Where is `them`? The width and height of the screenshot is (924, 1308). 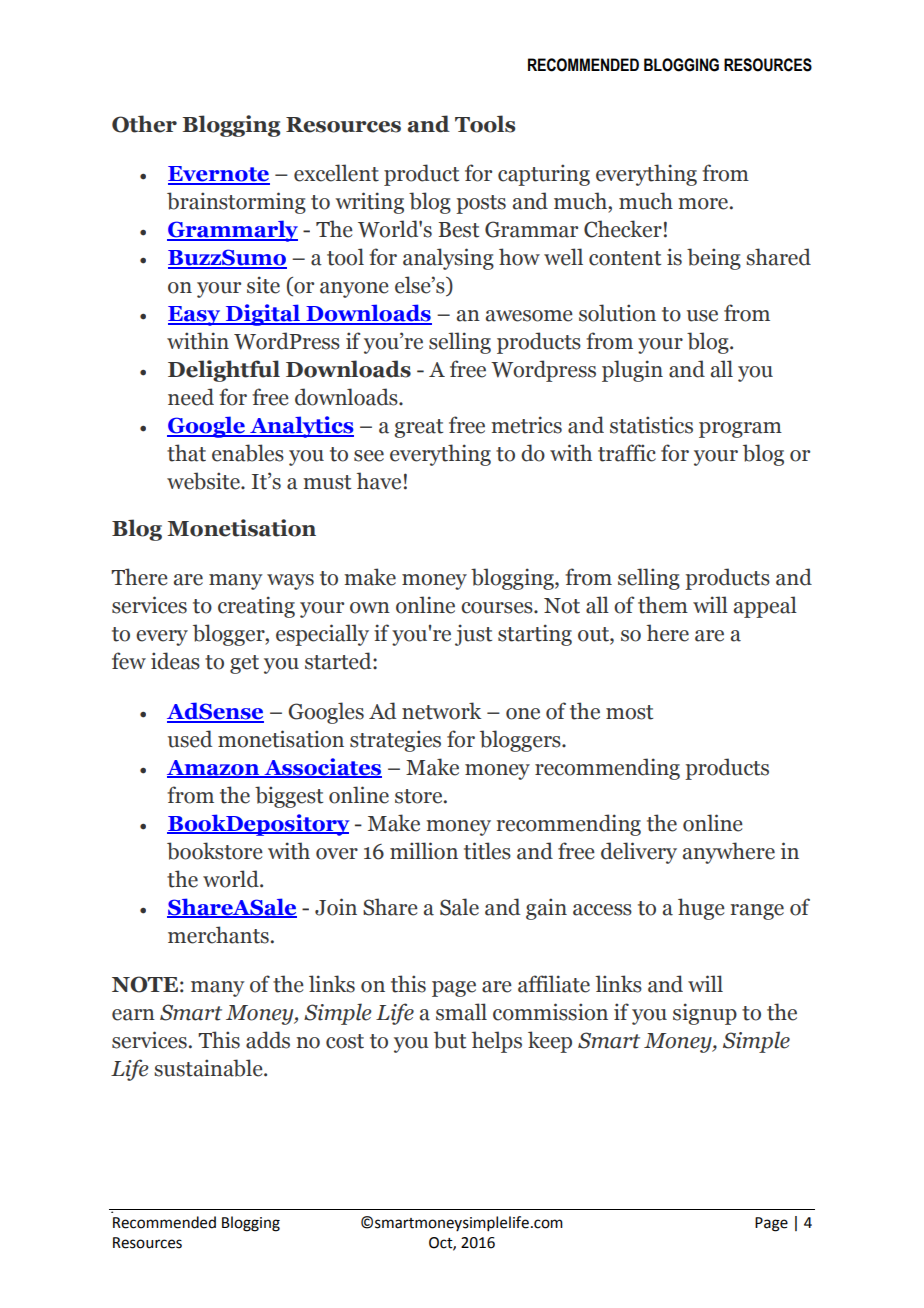 them is located at coordinates (663, 605).
